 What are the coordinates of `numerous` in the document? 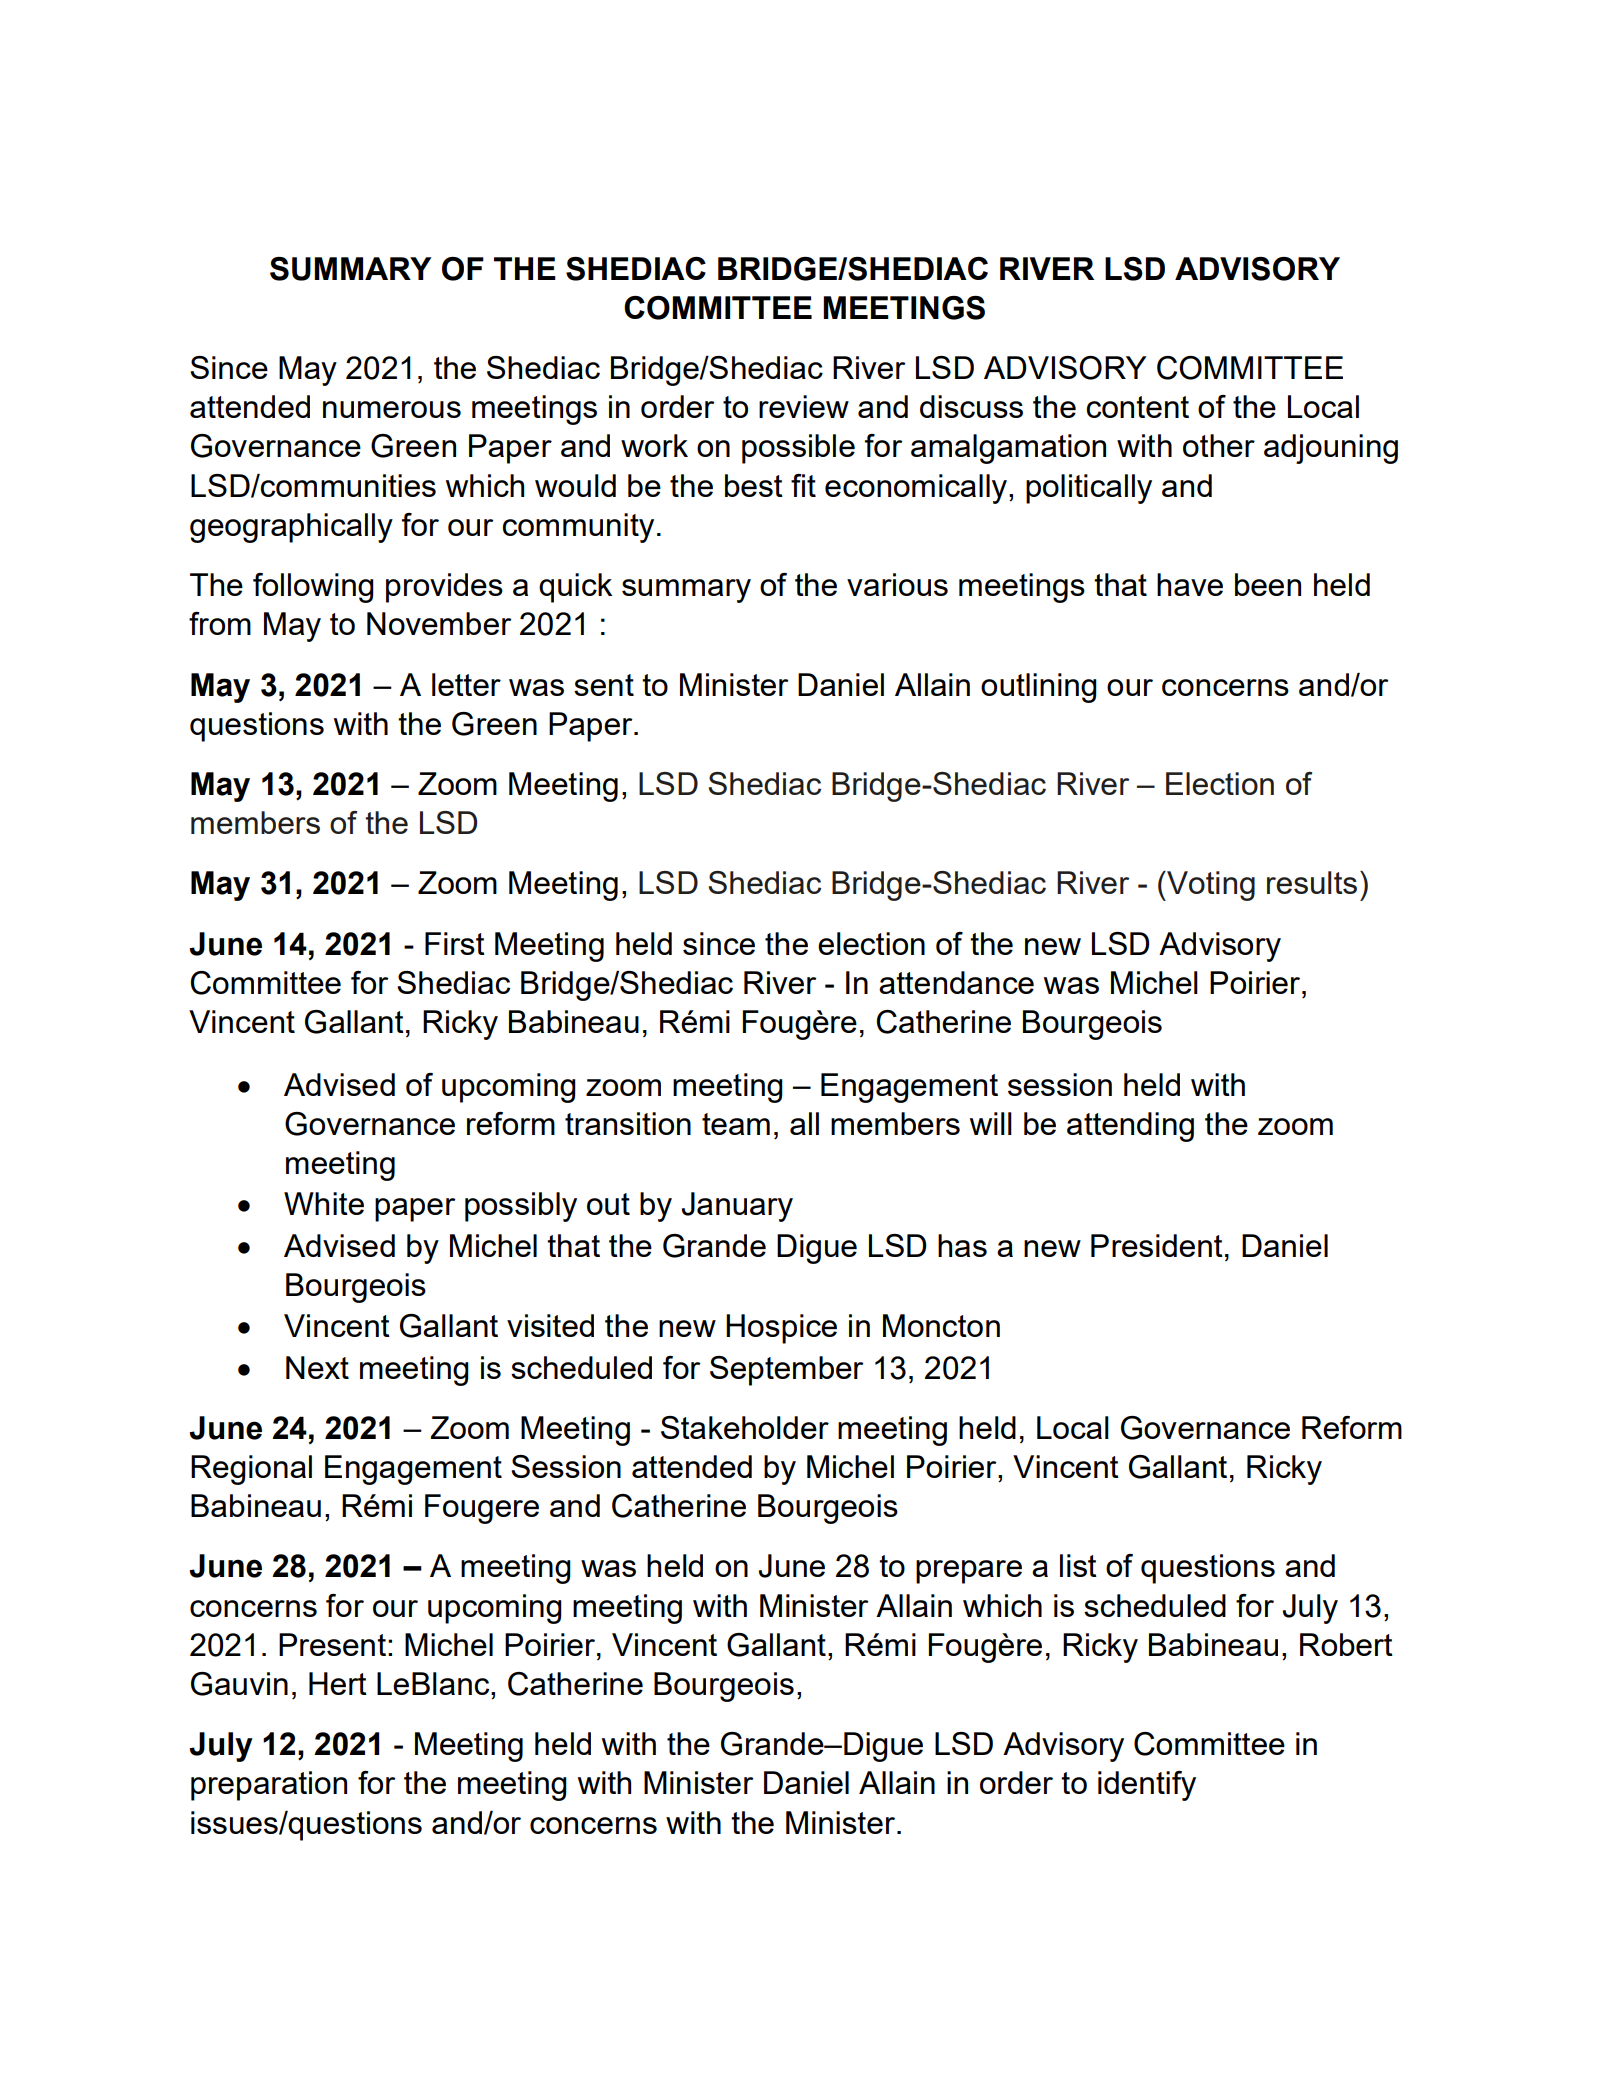 It's located at (392, 409).
